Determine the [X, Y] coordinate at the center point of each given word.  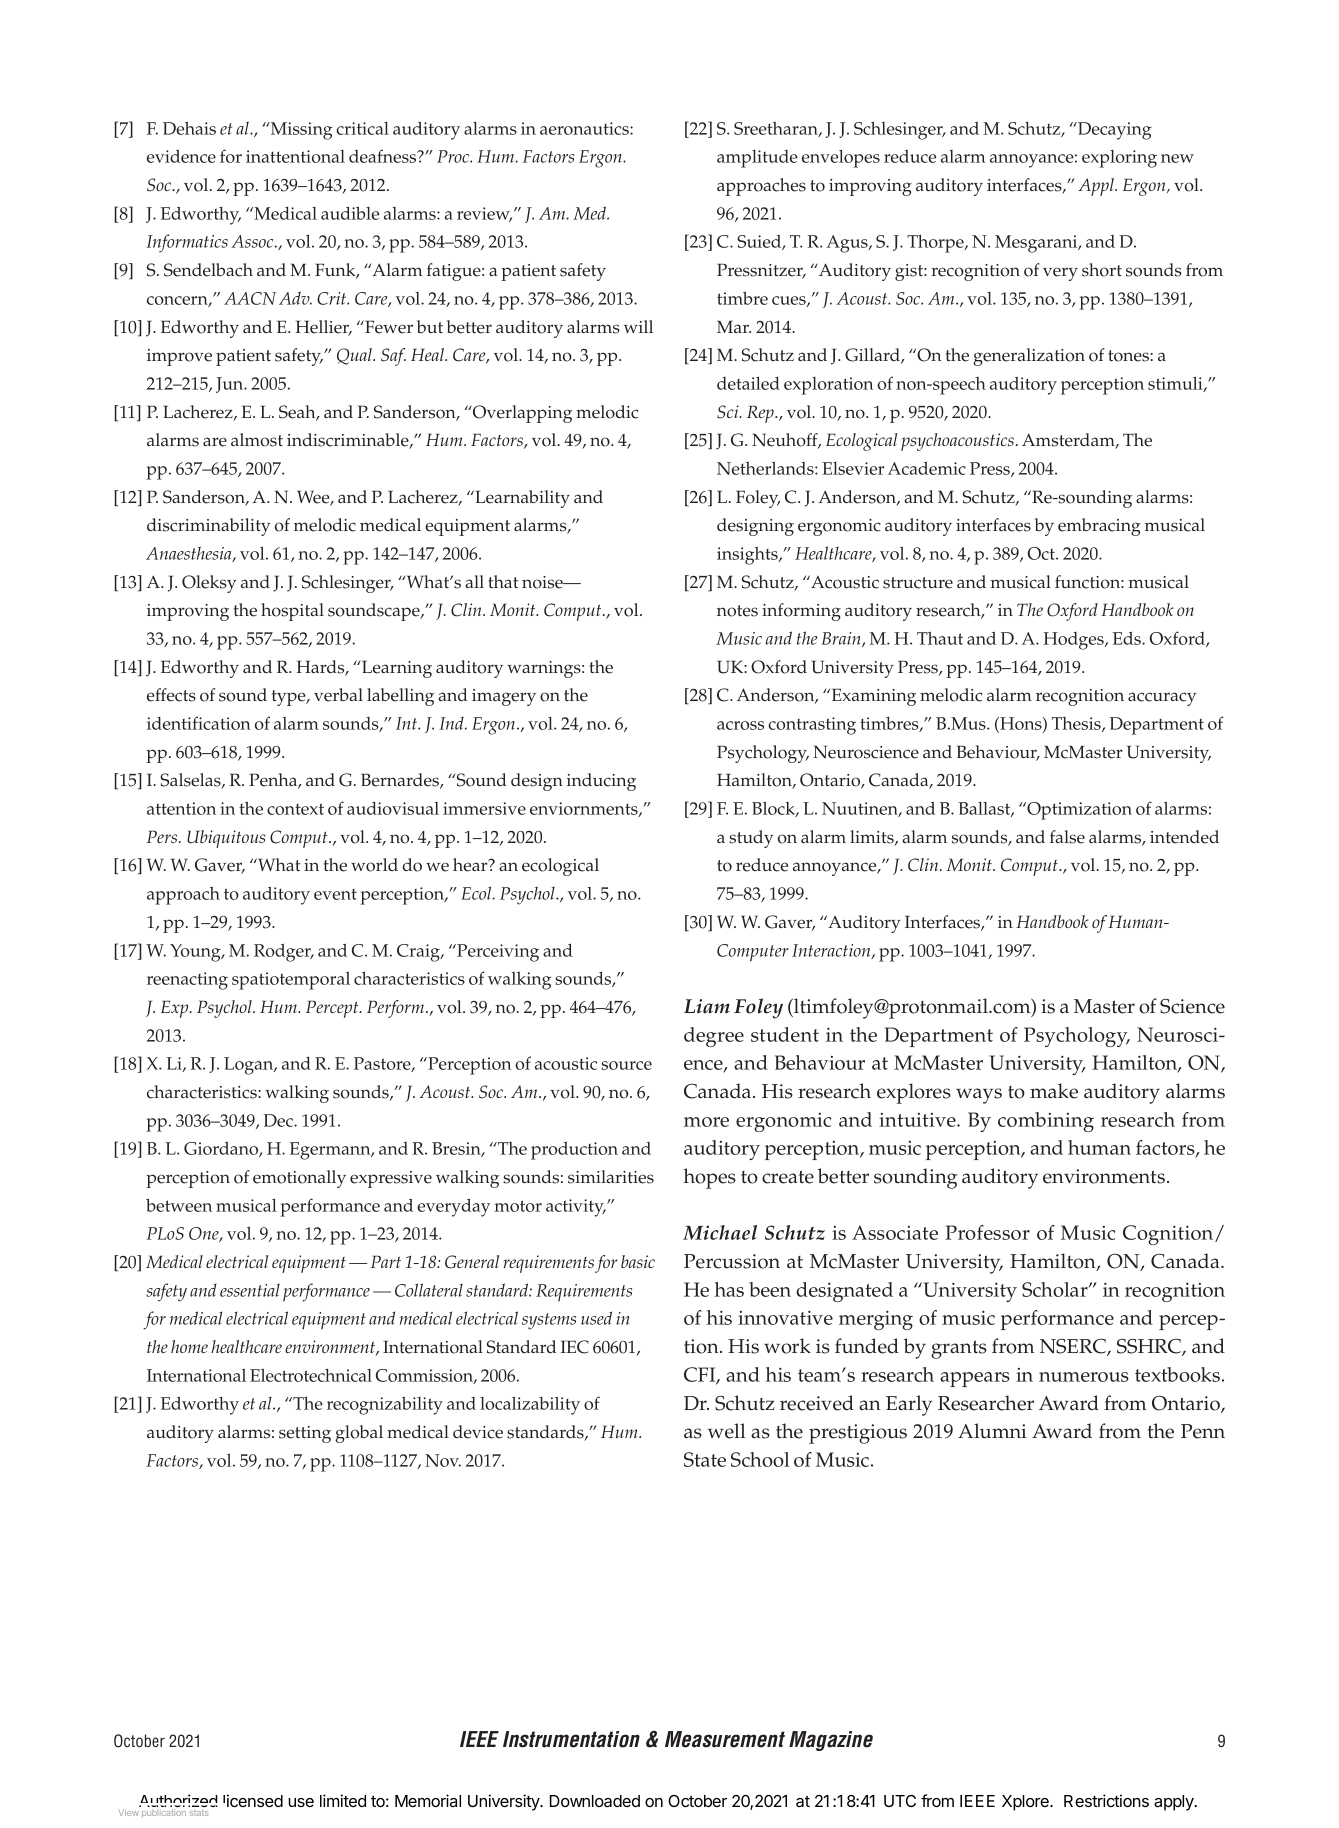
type [290, 698]
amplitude [757, 159]
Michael [720, 1232]
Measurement [725, 1739]
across [740, 725]
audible [350, 213]
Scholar [1056, 1289]
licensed [253, 1800]
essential [250, 1290]
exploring [1119, 159]
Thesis [1077, 724]
